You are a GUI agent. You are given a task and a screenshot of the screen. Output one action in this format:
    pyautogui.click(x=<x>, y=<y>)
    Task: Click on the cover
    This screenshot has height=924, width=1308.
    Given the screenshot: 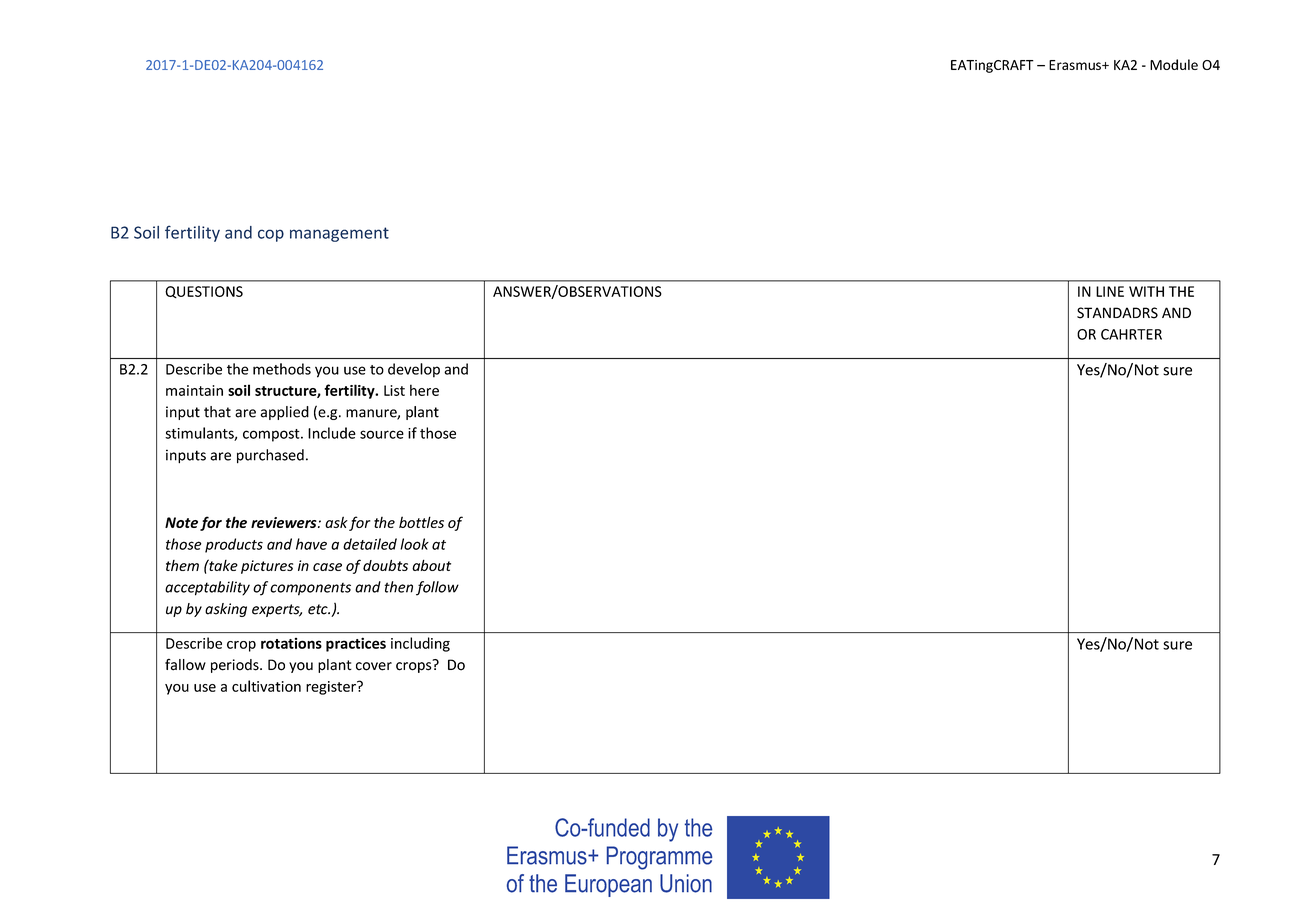 What is the action you would take?
    pyautogui.click(x=374, y=666)
